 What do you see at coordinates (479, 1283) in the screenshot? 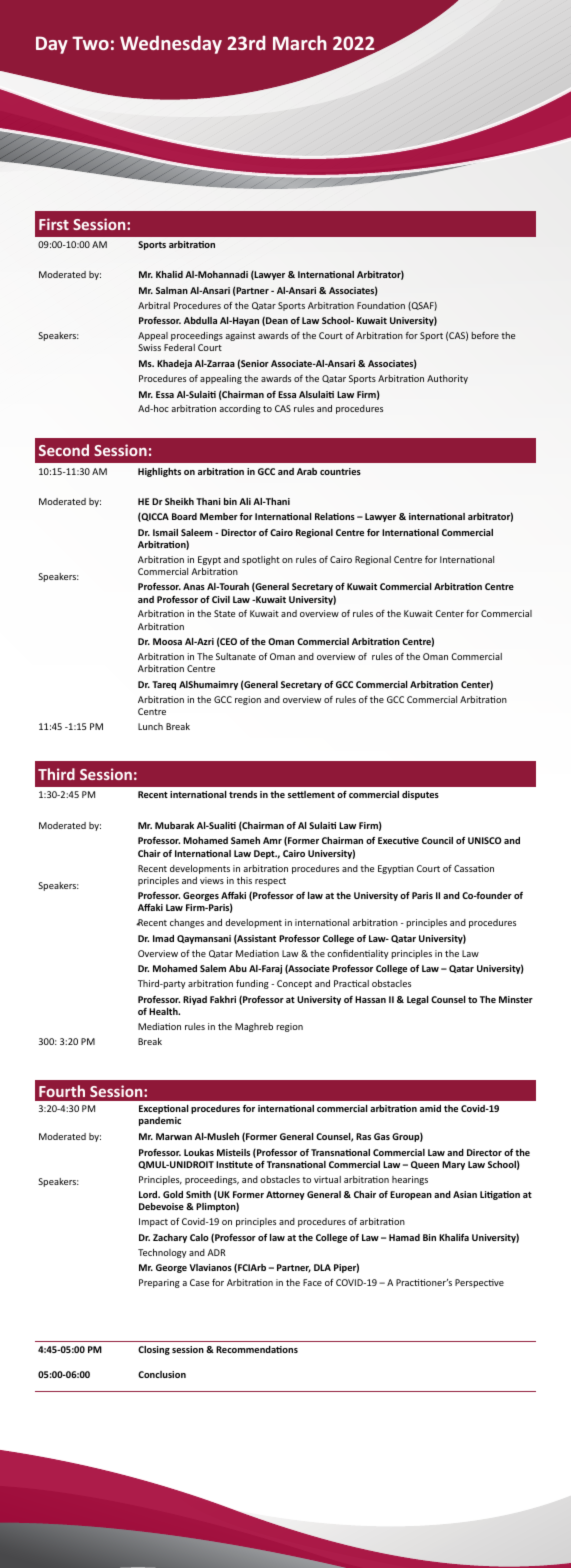
I see `Perspective` at bounding box center [479, 1283].
